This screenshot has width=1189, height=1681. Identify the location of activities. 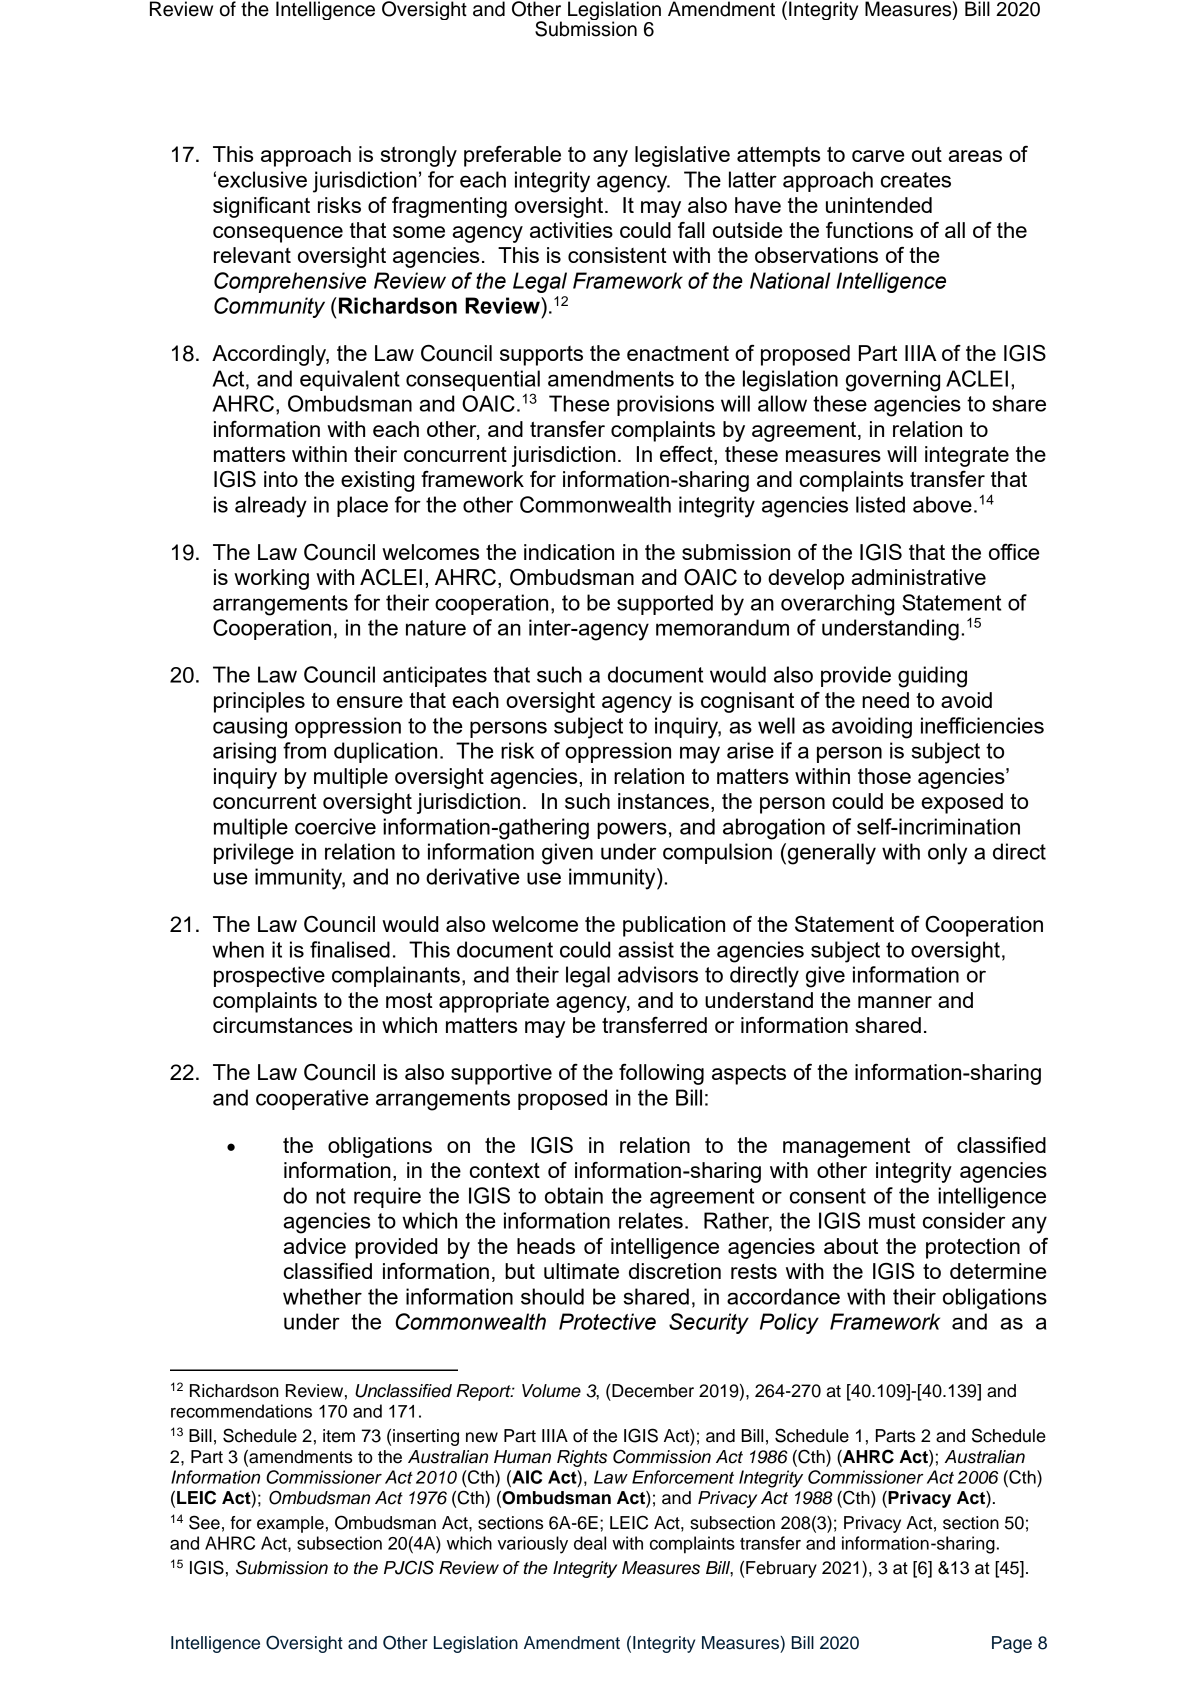
(571, 230).
